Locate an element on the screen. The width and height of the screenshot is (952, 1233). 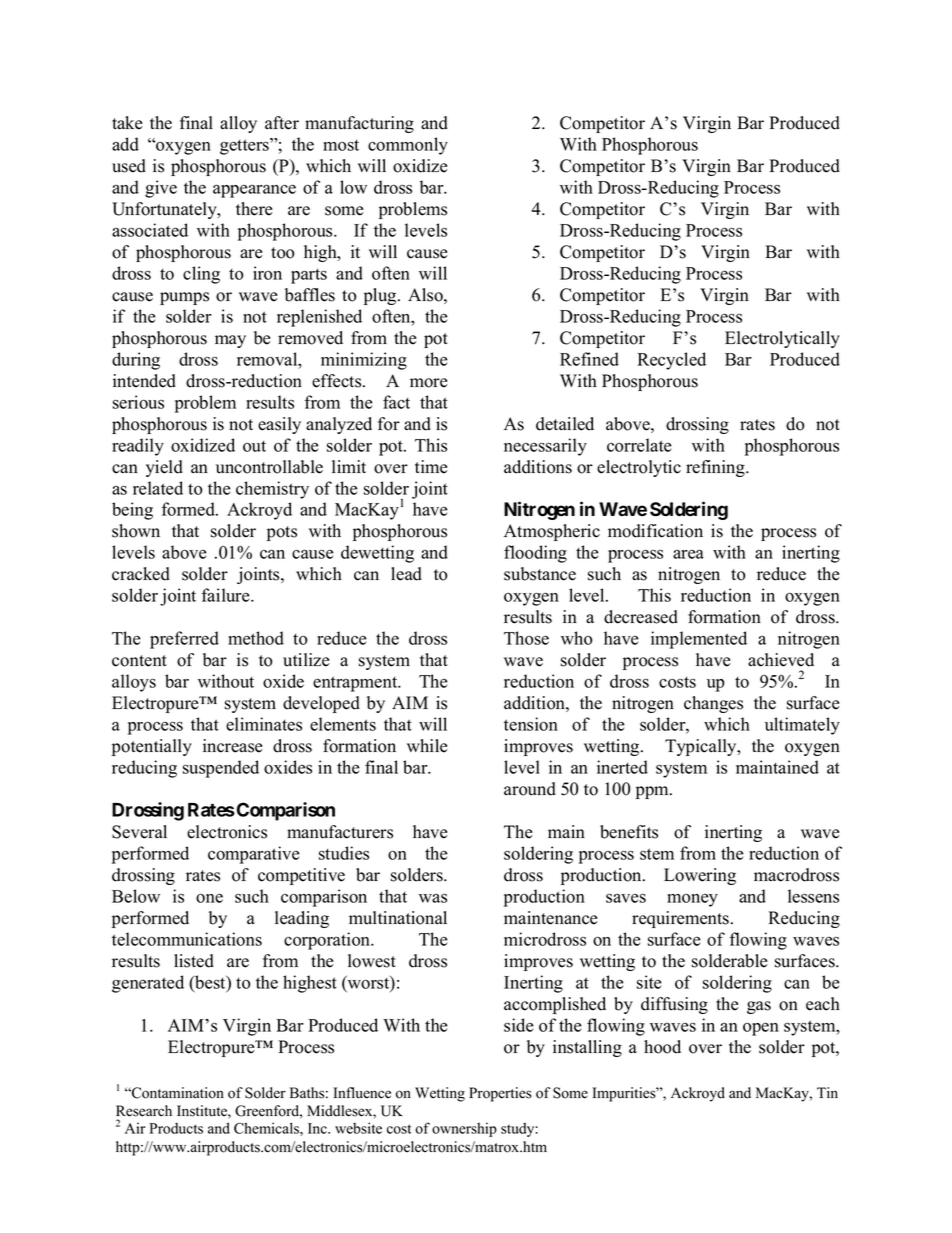
getters is located at coordinates (245, 146).
